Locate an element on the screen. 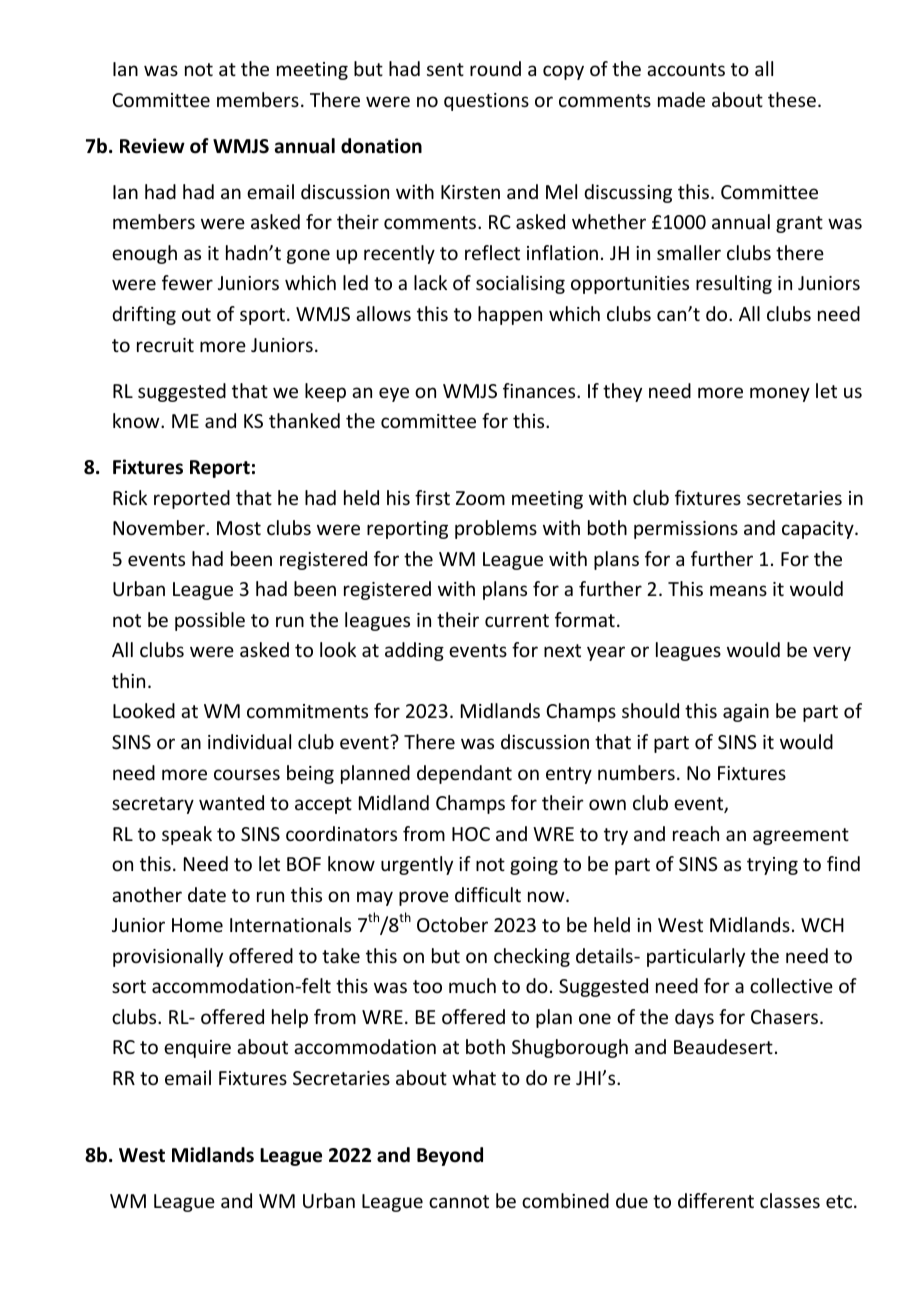 The height and width of the screenshot is (1308, 924). questions is located at coordinates (486, 102).
